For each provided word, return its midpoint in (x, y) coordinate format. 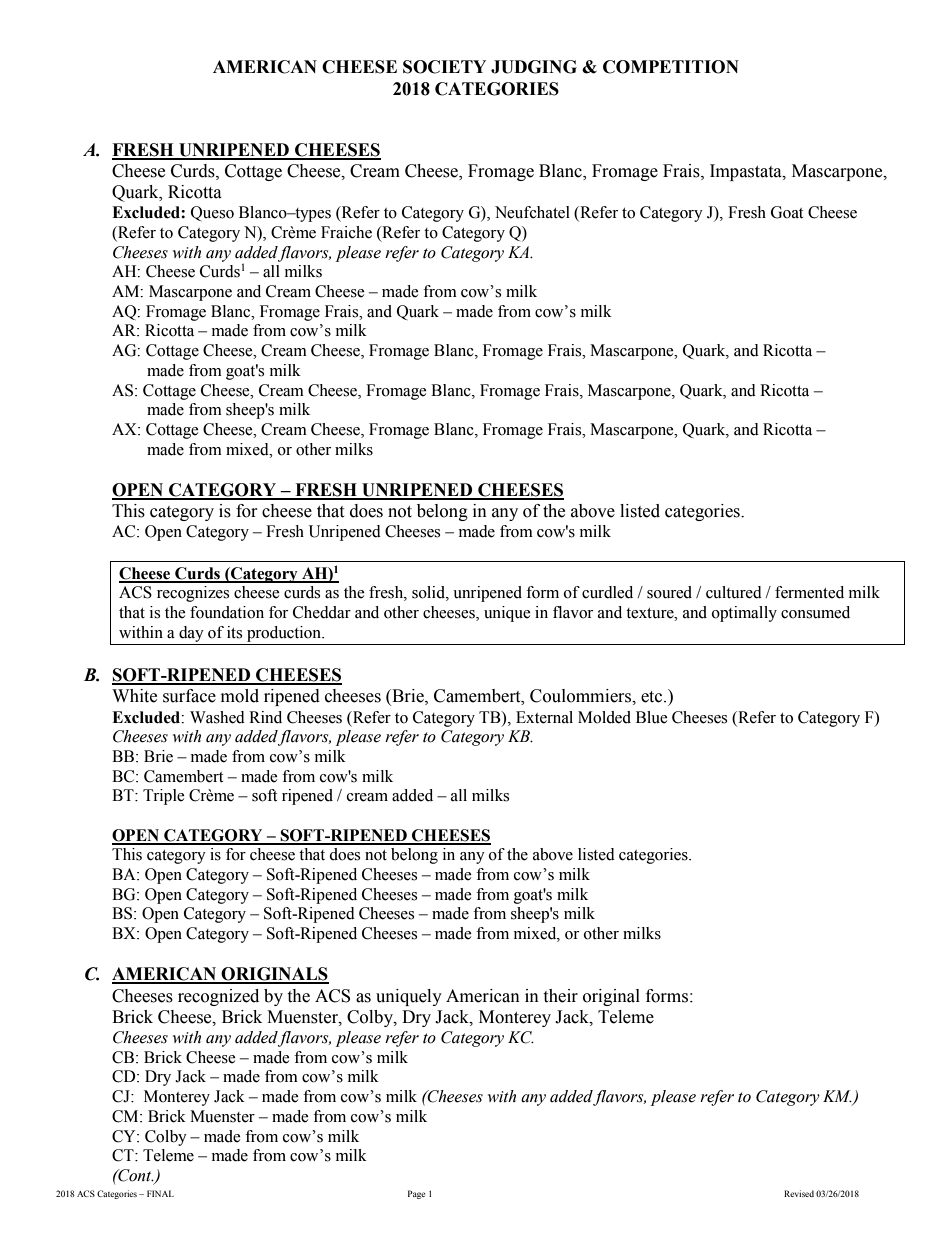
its (234, 632)
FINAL (160, 1193)
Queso (212, 213)
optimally (744, 614)
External (544, 717)
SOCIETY (444, 67)
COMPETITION (671, 67)
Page (416, 1194)
